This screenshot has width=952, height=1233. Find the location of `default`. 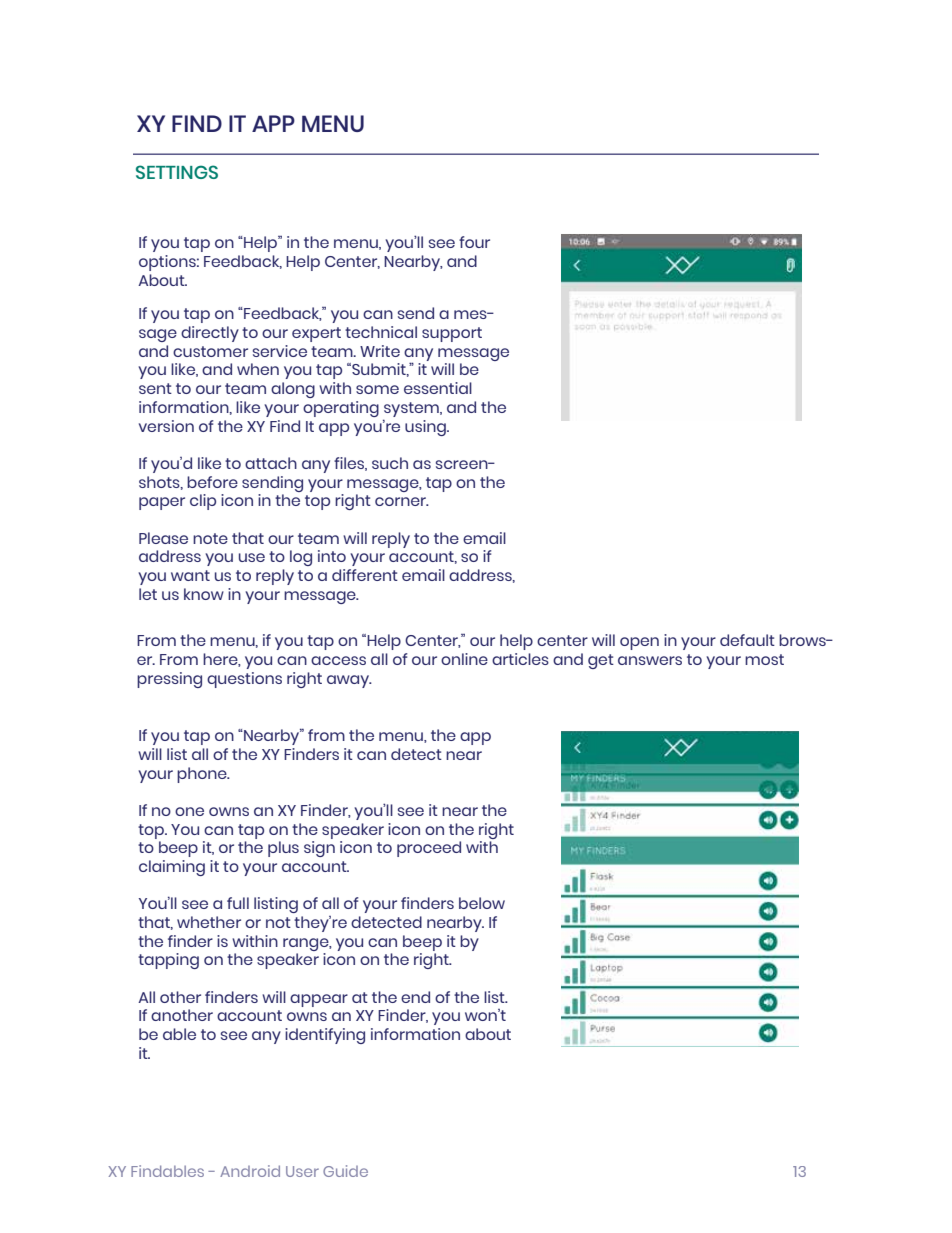

default is located at coordinates (747, 640).
